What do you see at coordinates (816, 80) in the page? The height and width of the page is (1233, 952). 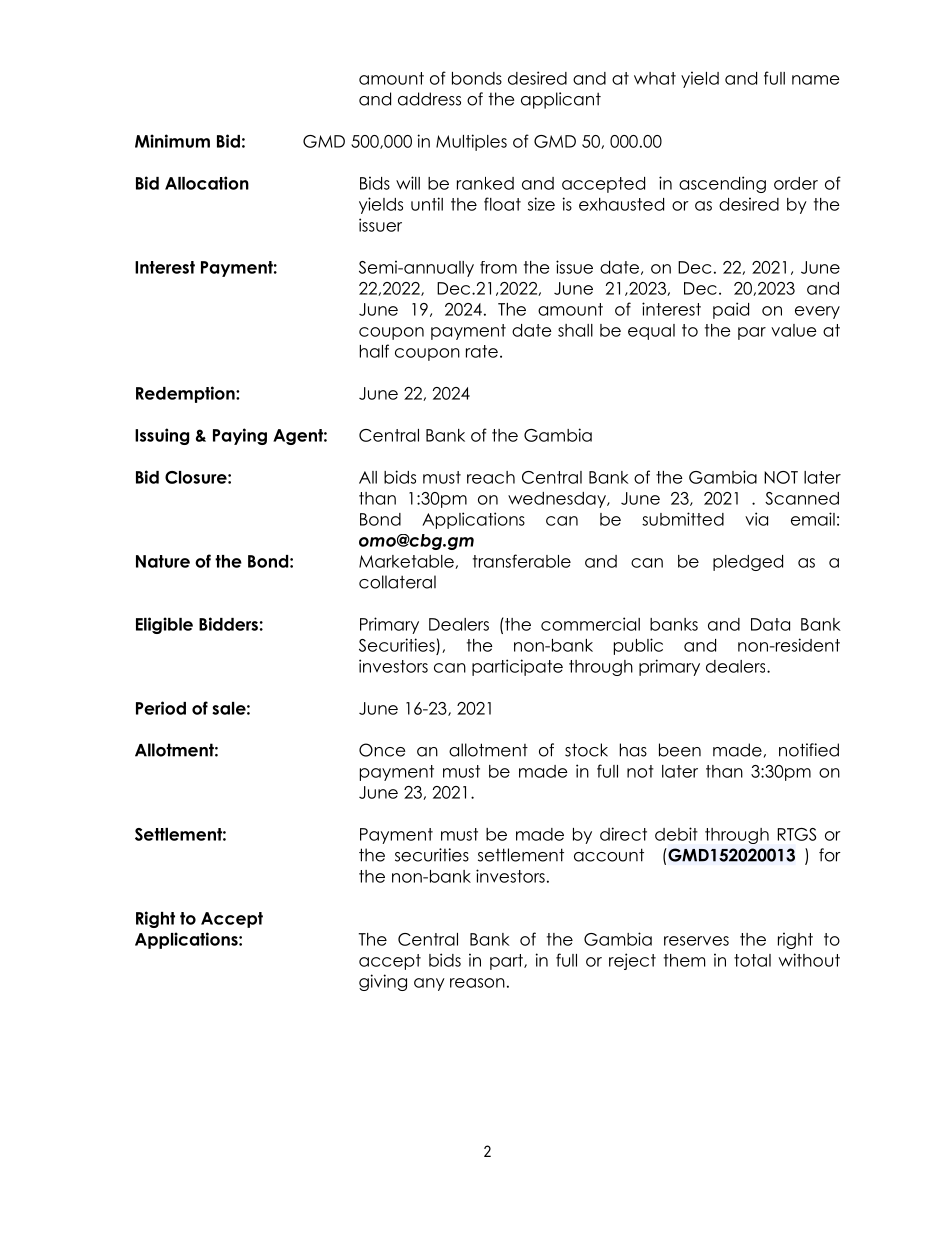 I see `name` at bounding box center [816, 80].
